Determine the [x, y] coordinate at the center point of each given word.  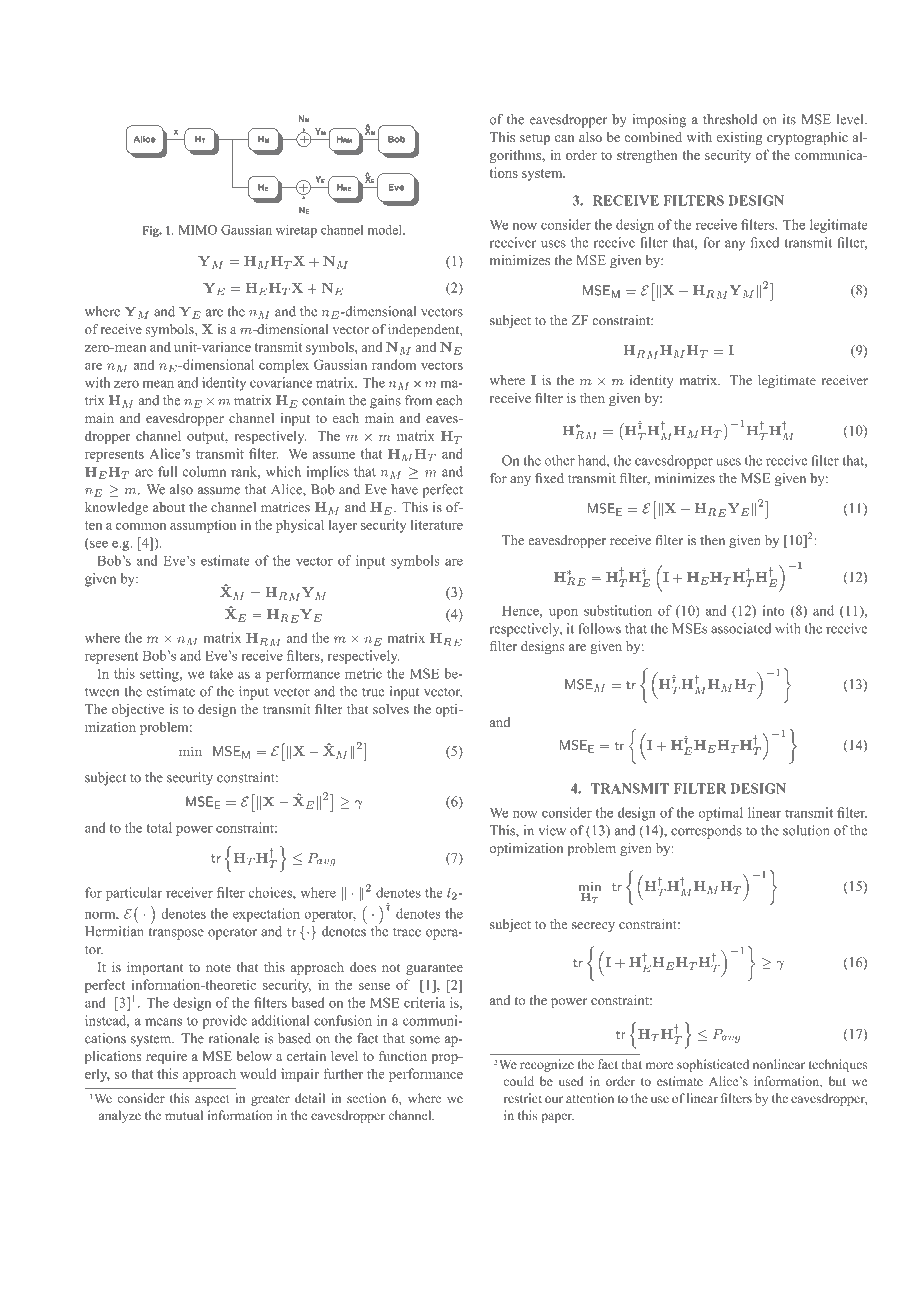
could [518, 1081]
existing [740, 138]
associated [741, 628]
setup [535, 139]
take [221, 673]
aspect [212, 1100]
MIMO [198, 230]
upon [563, 613]
